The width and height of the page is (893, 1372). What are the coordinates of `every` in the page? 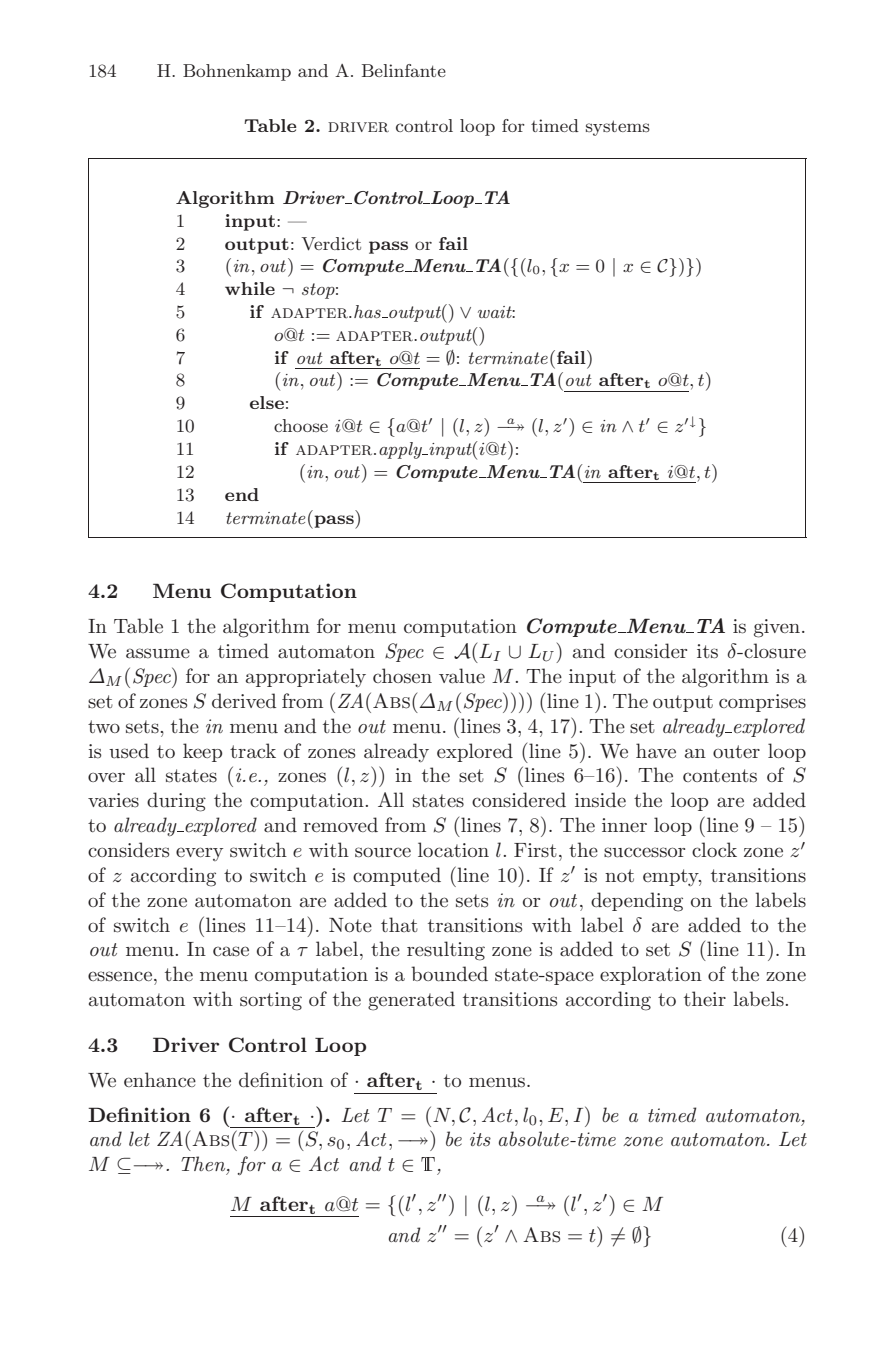 It's located at (199, 854).
